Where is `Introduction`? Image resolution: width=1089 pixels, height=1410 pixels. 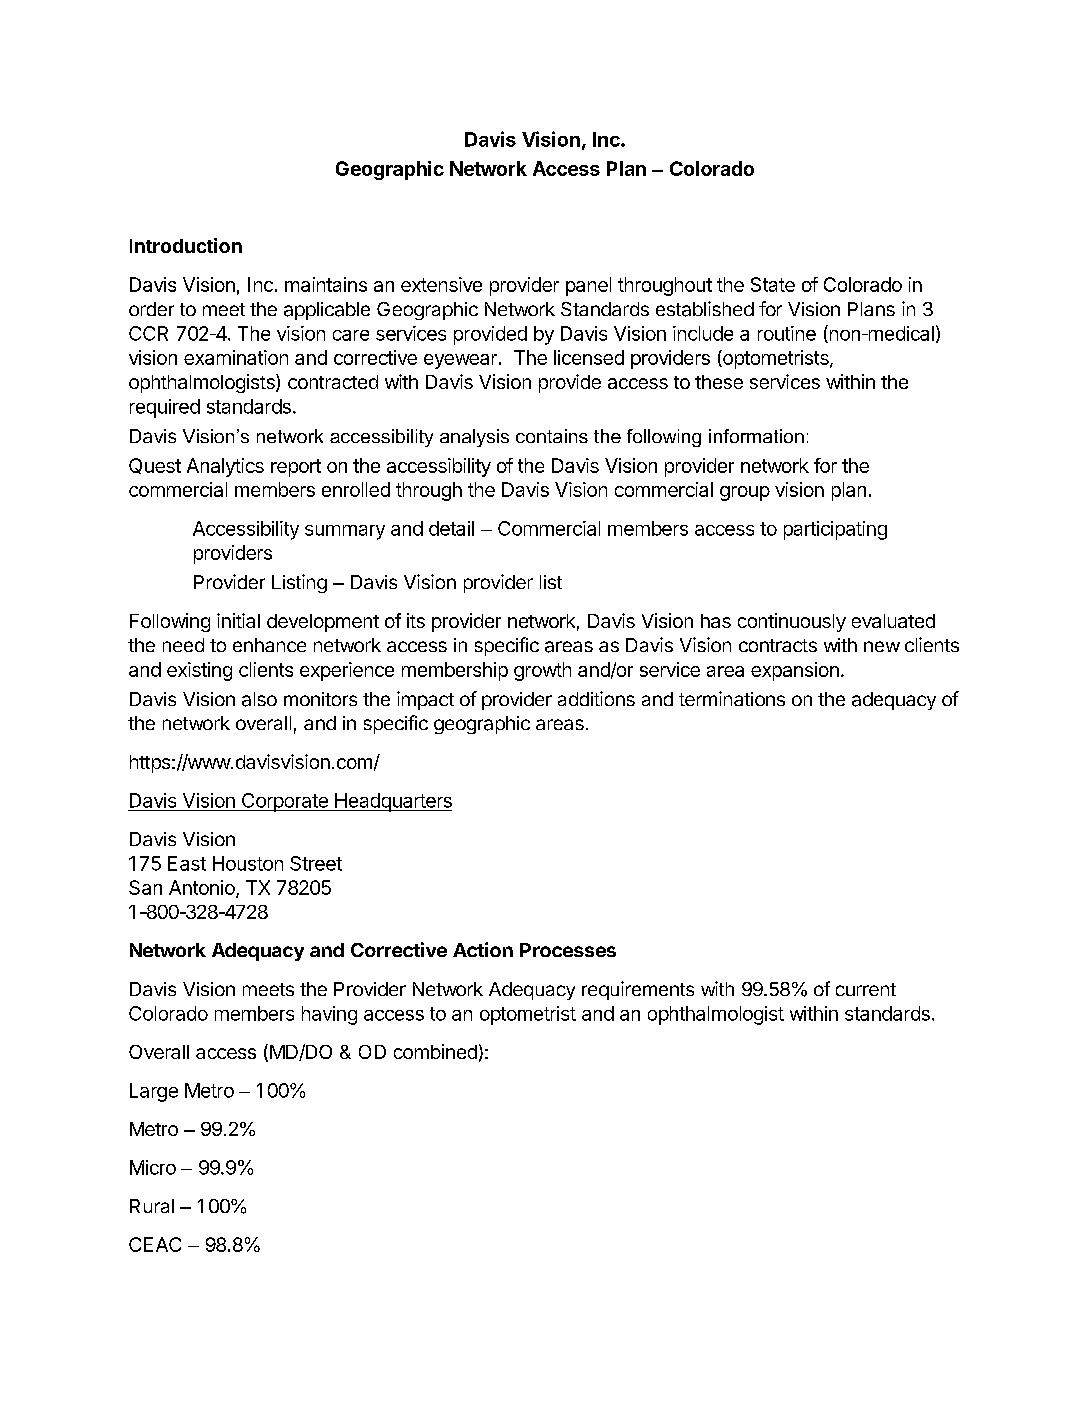
Introduction is located at coordinates (186, 245).
